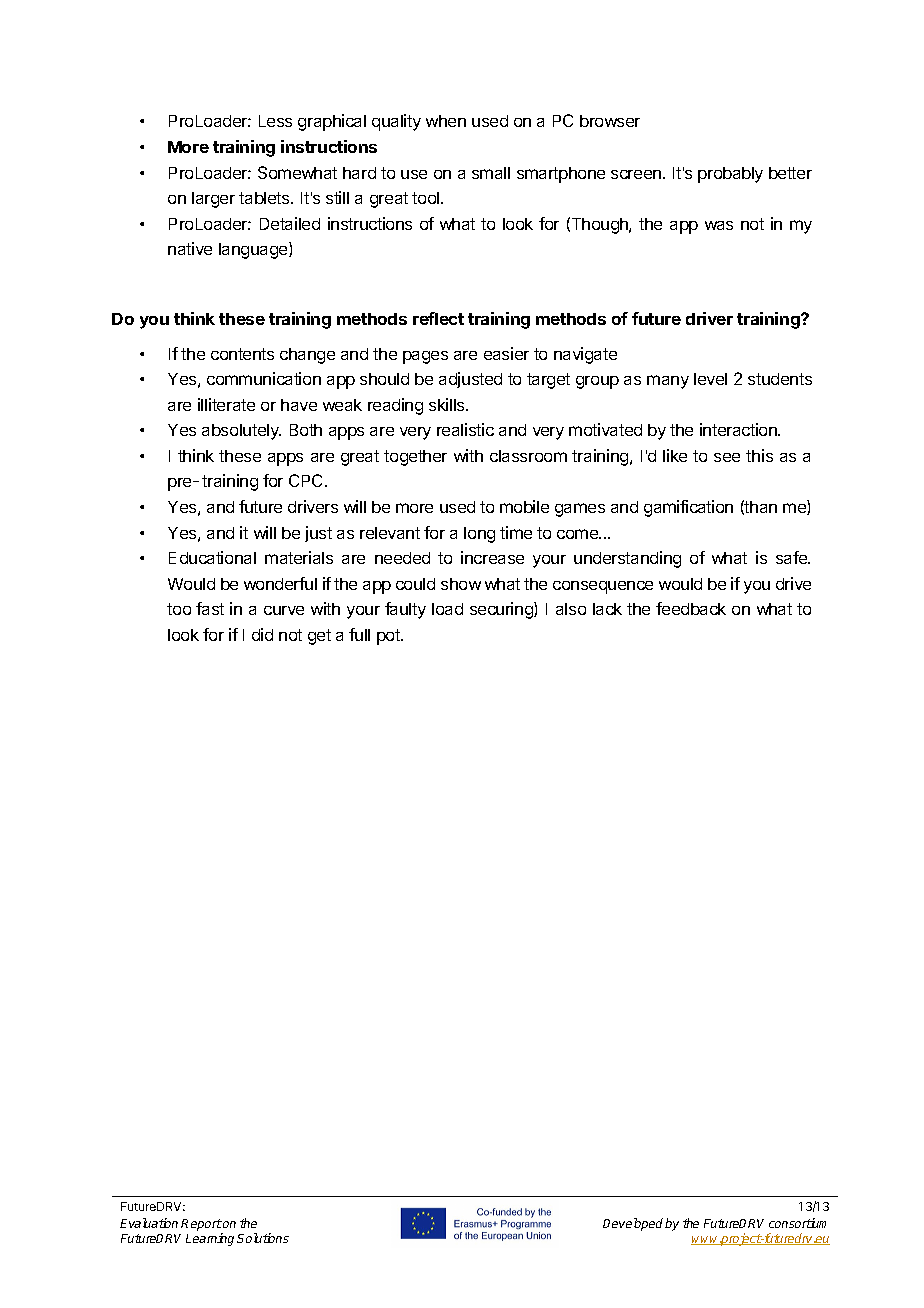 This screenshot has height=1308, width=924. Describe the element at coordinates (491, 173) in the screenshot. I see `small` at that location.
